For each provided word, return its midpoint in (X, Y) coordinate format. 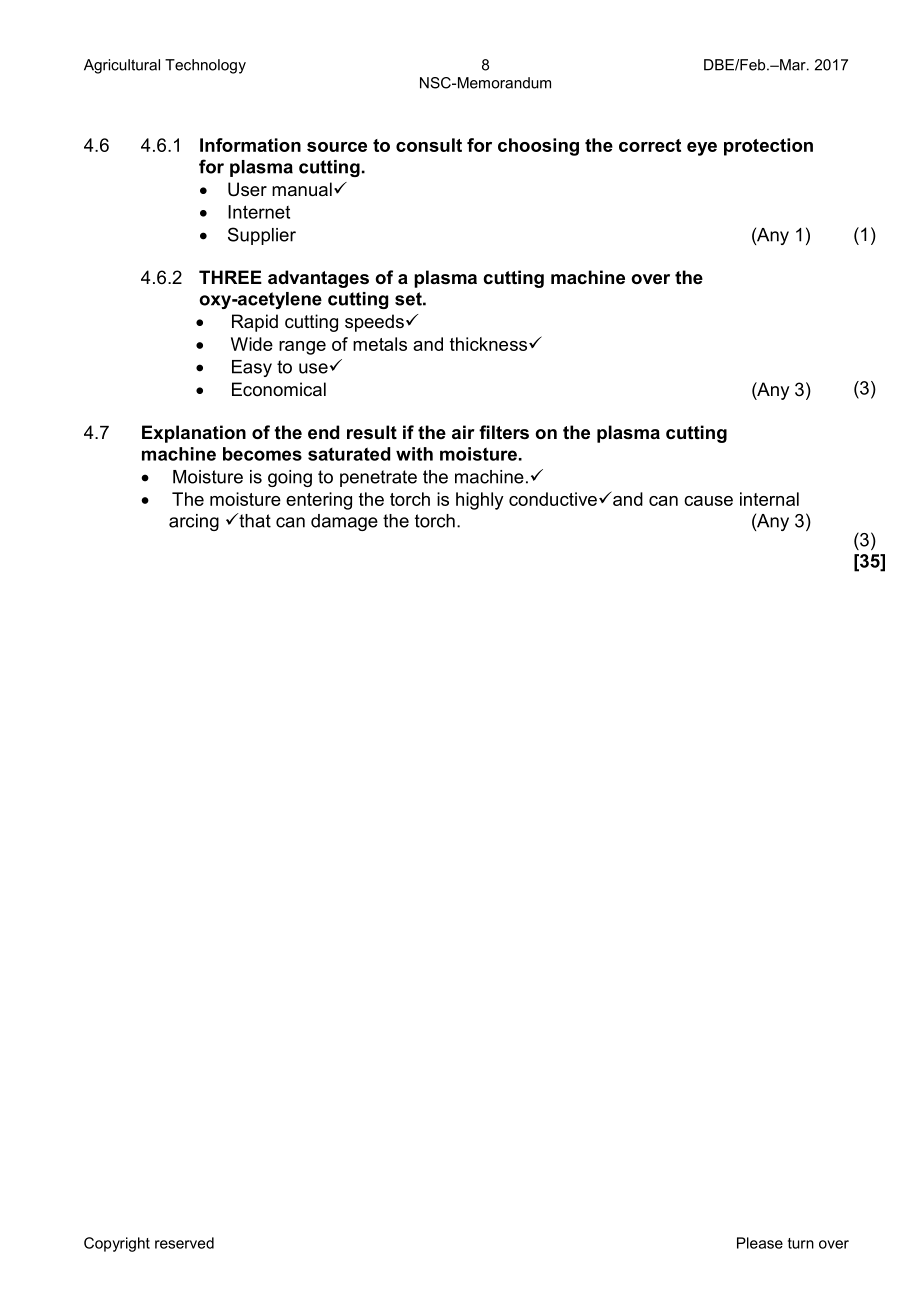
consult (429, 145)
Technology (205, 66)
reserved (184, 1243)
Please (760, 1243)
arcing (194, 522)
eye (702, 149)
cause (708, 501)
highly (480, 501)
